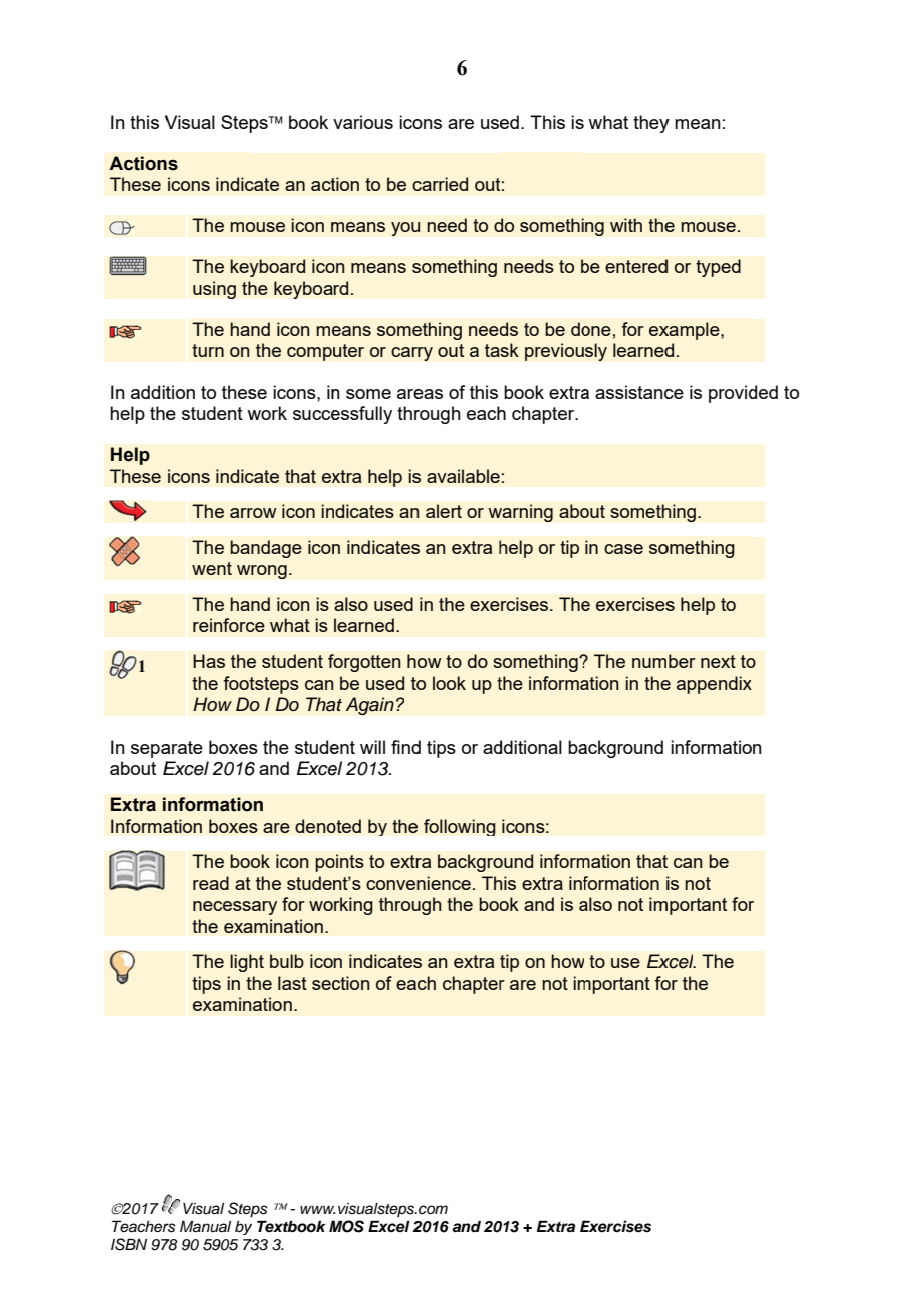 The width and height of the document is (924, 1308). Describe the element at coordinates (214, 290) in the document. I see `using` at that location.
